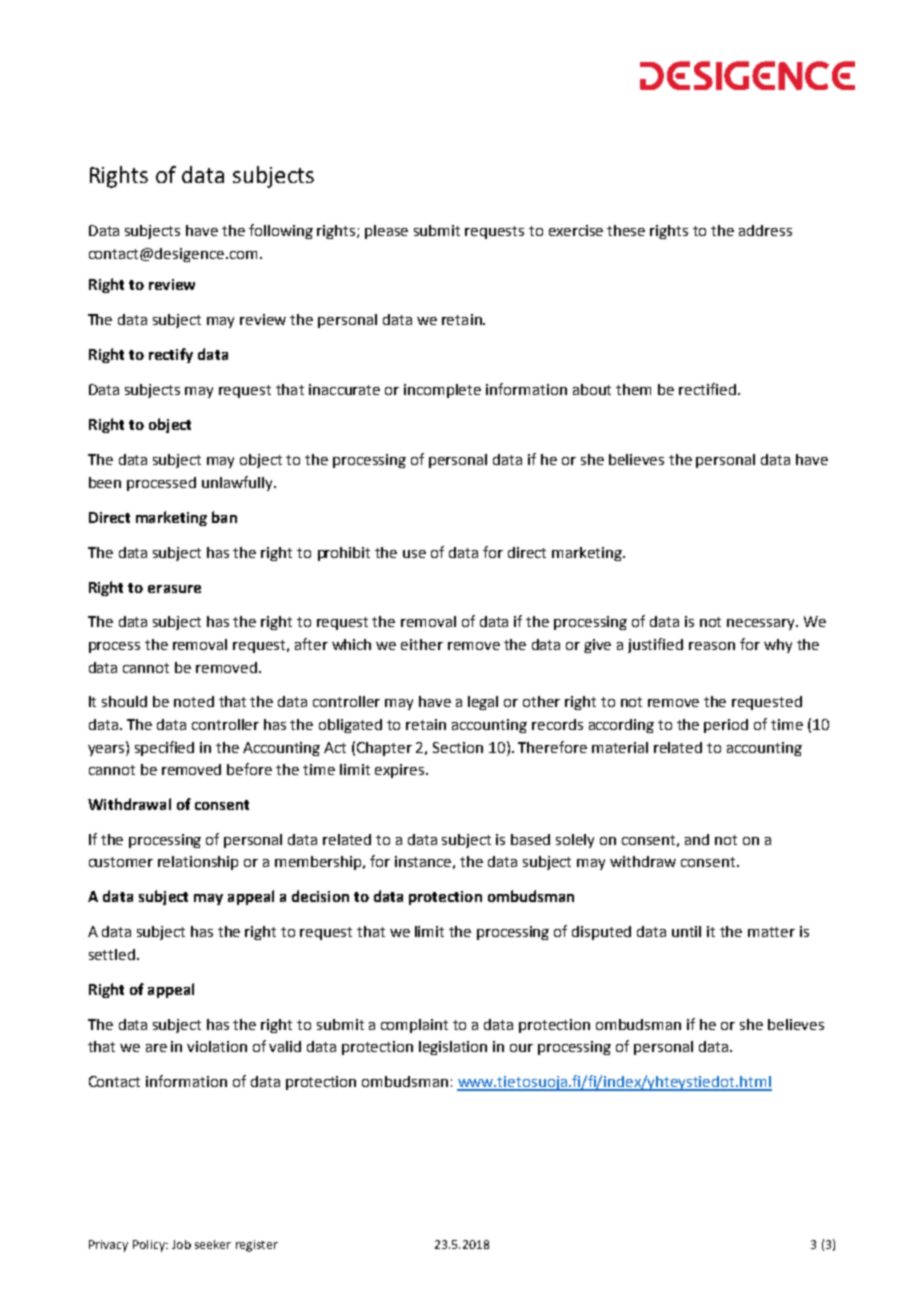  What do you see at coordinates (386, 232) in the page?
I see `please` at bounding box center [386, 232].
